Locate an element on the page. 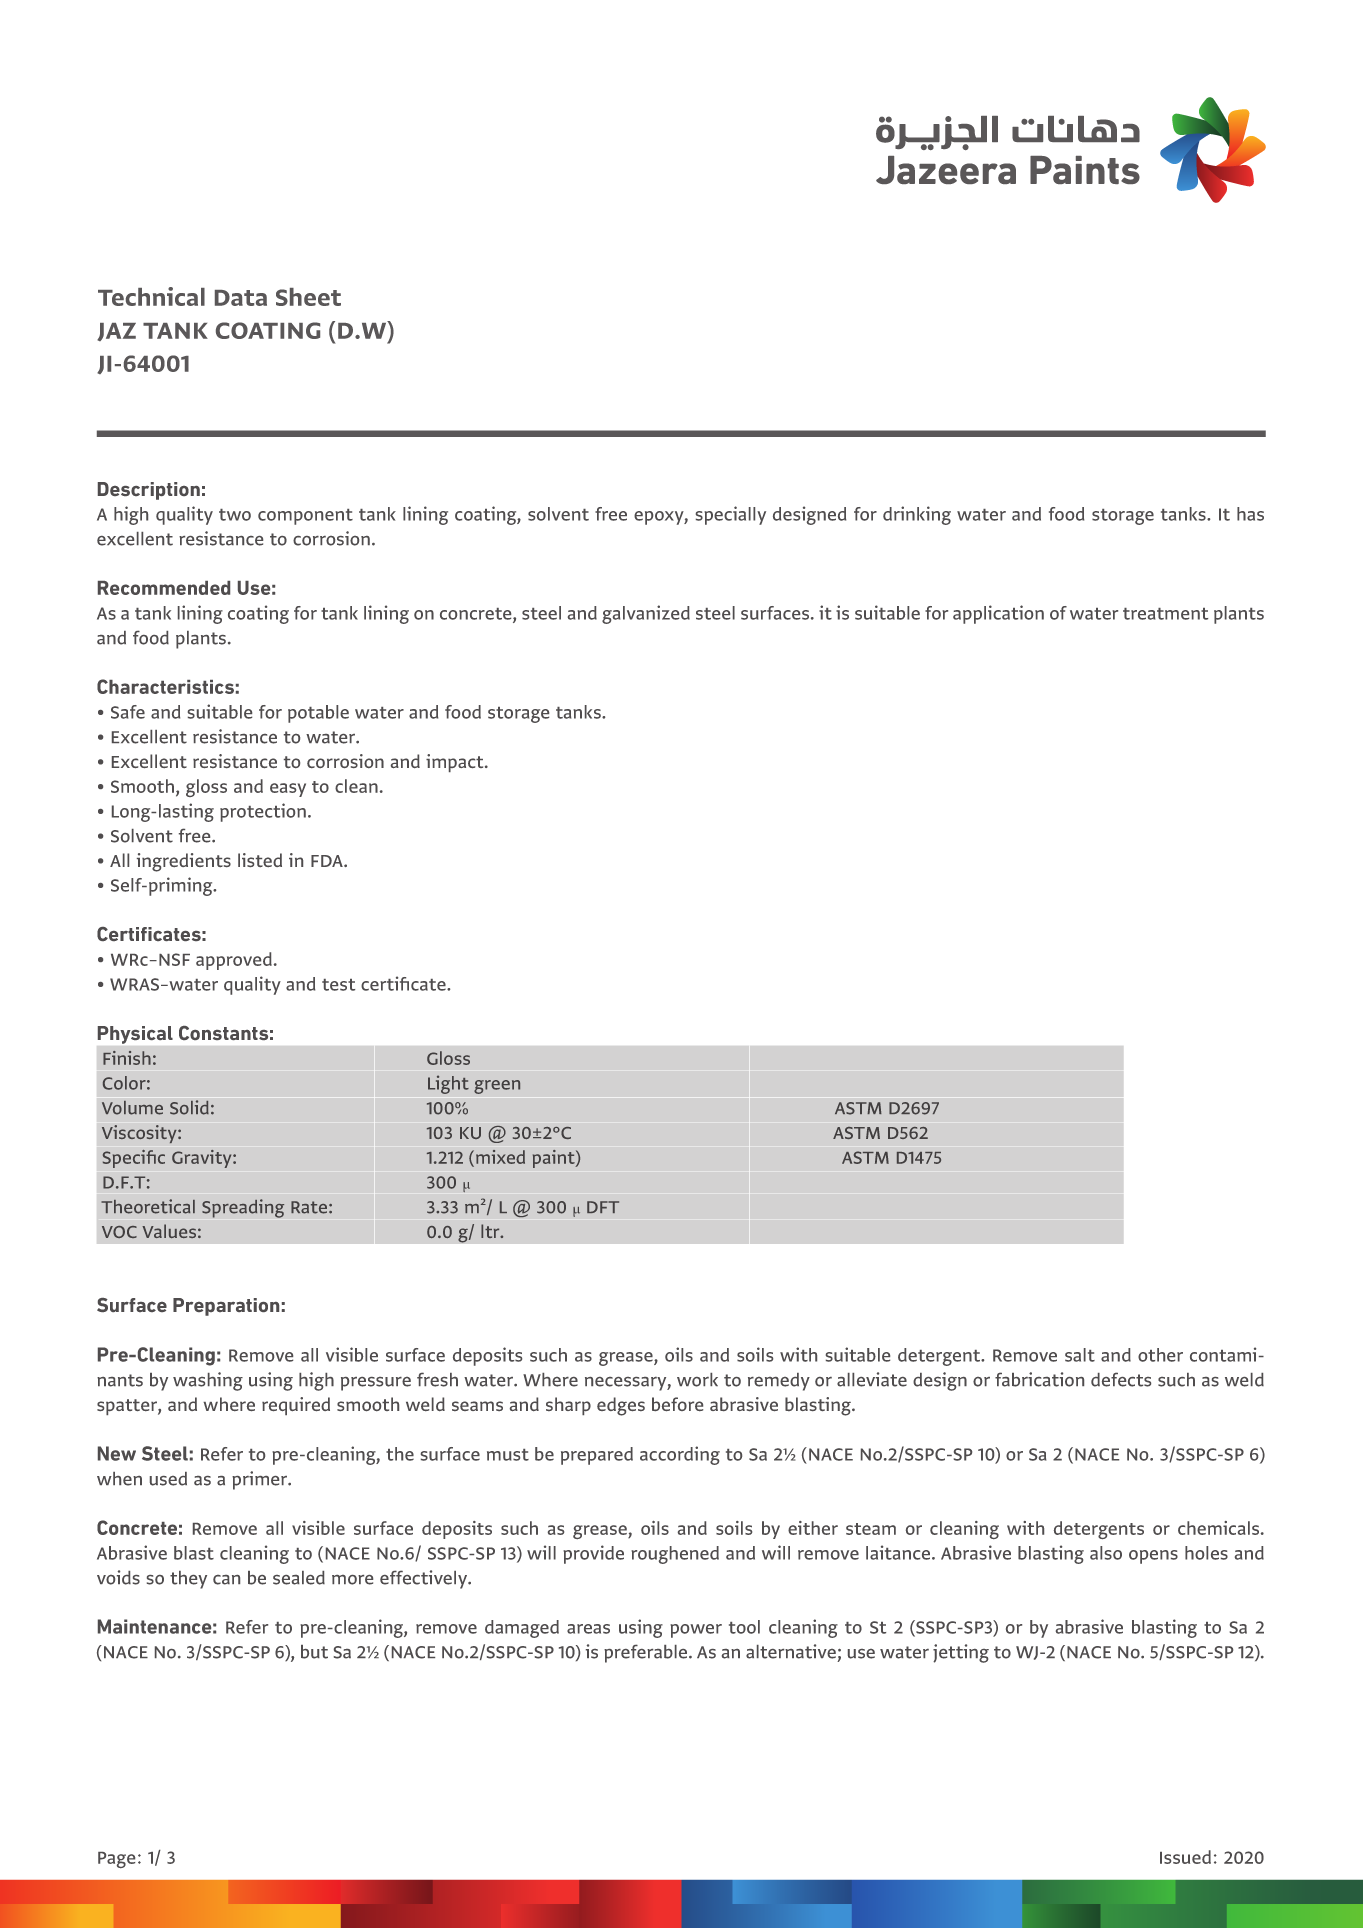 The width and height of the page is (1363, 1928). treatment is located at coordinates (1165, 614).
